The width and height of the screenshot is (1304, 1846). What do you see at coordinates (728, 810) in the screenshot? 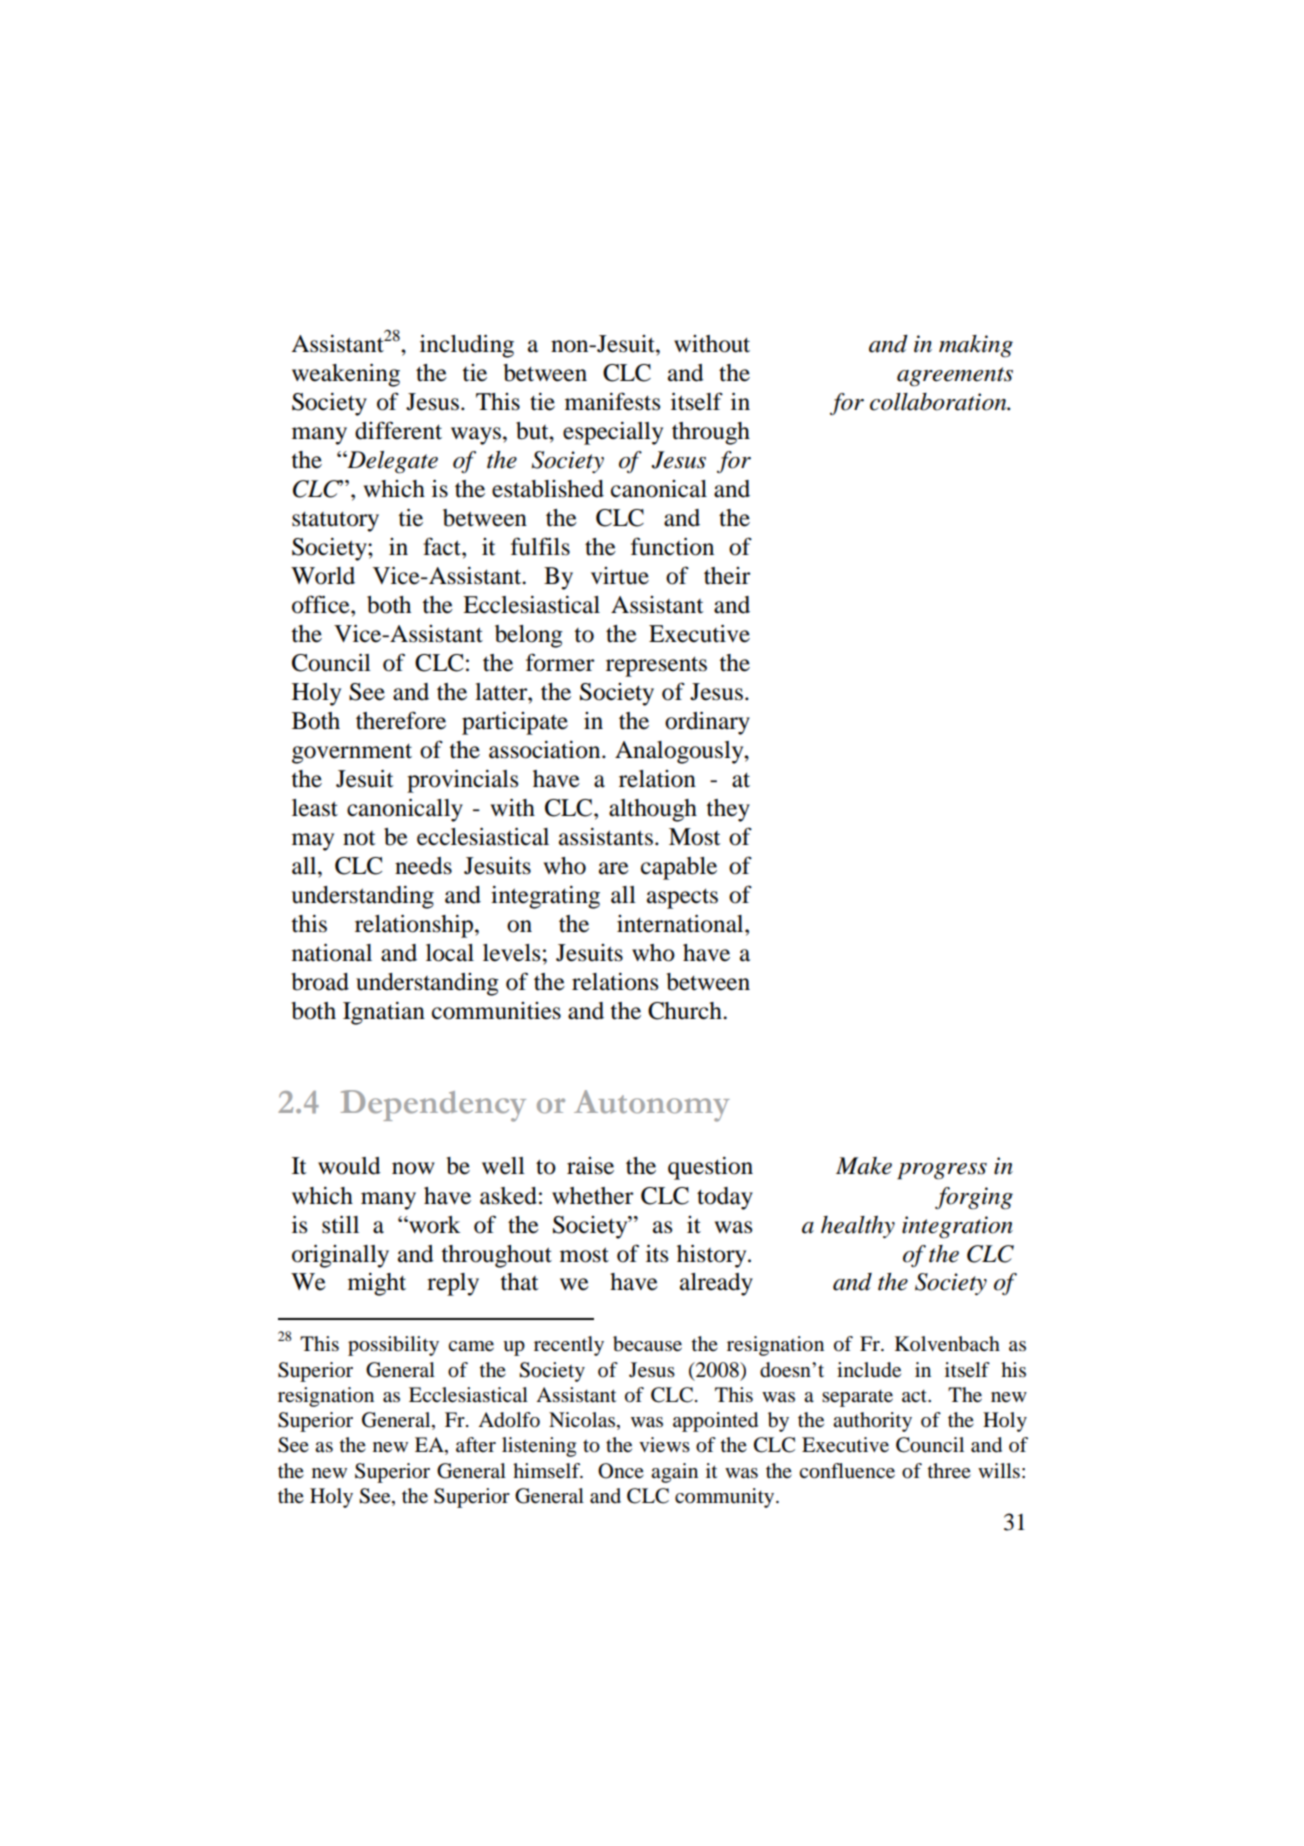
I see `they` at bounding box center [728, 810].
